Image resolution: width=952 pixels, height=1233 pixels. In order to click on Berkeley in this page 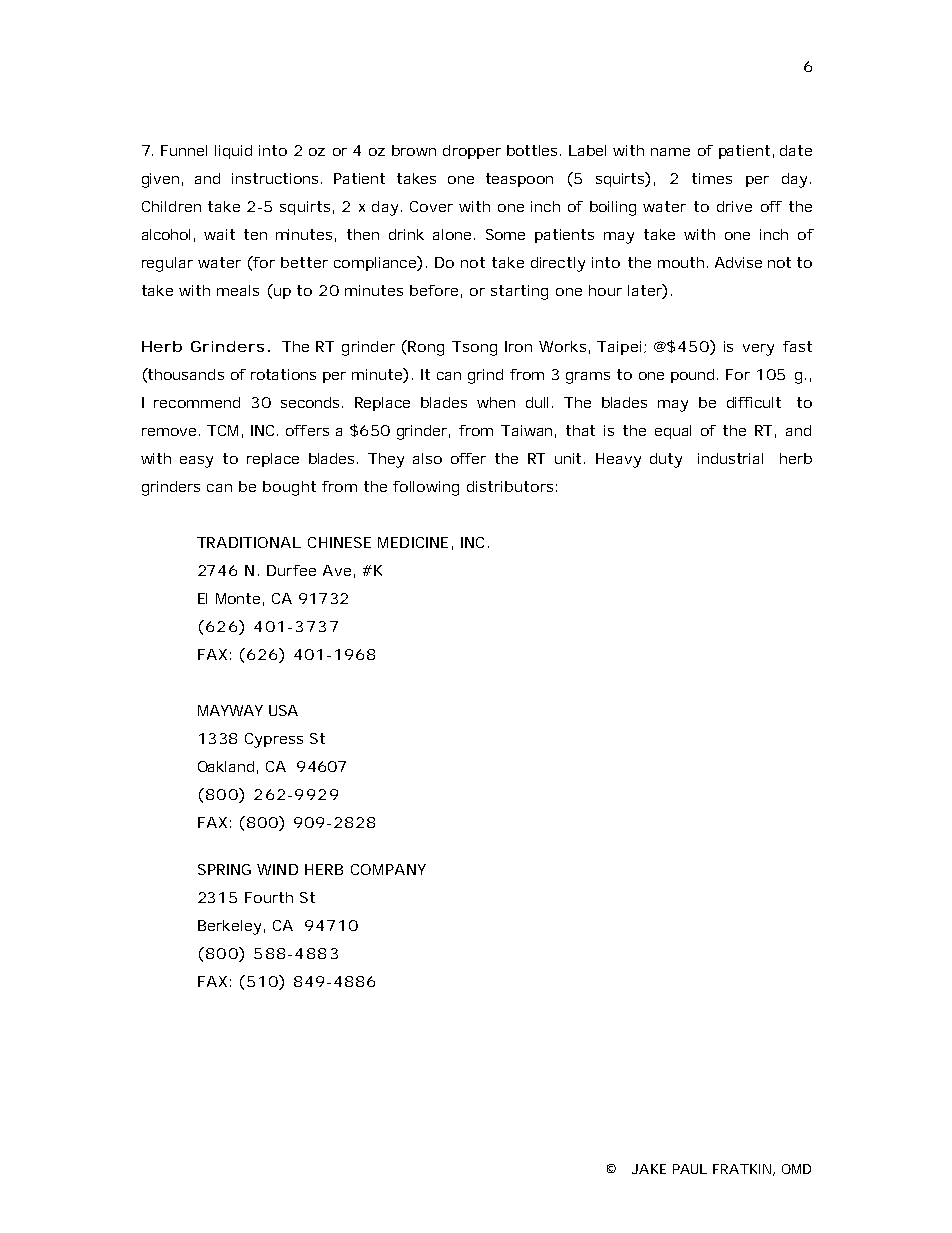, I will do `click(229, 927)`.
